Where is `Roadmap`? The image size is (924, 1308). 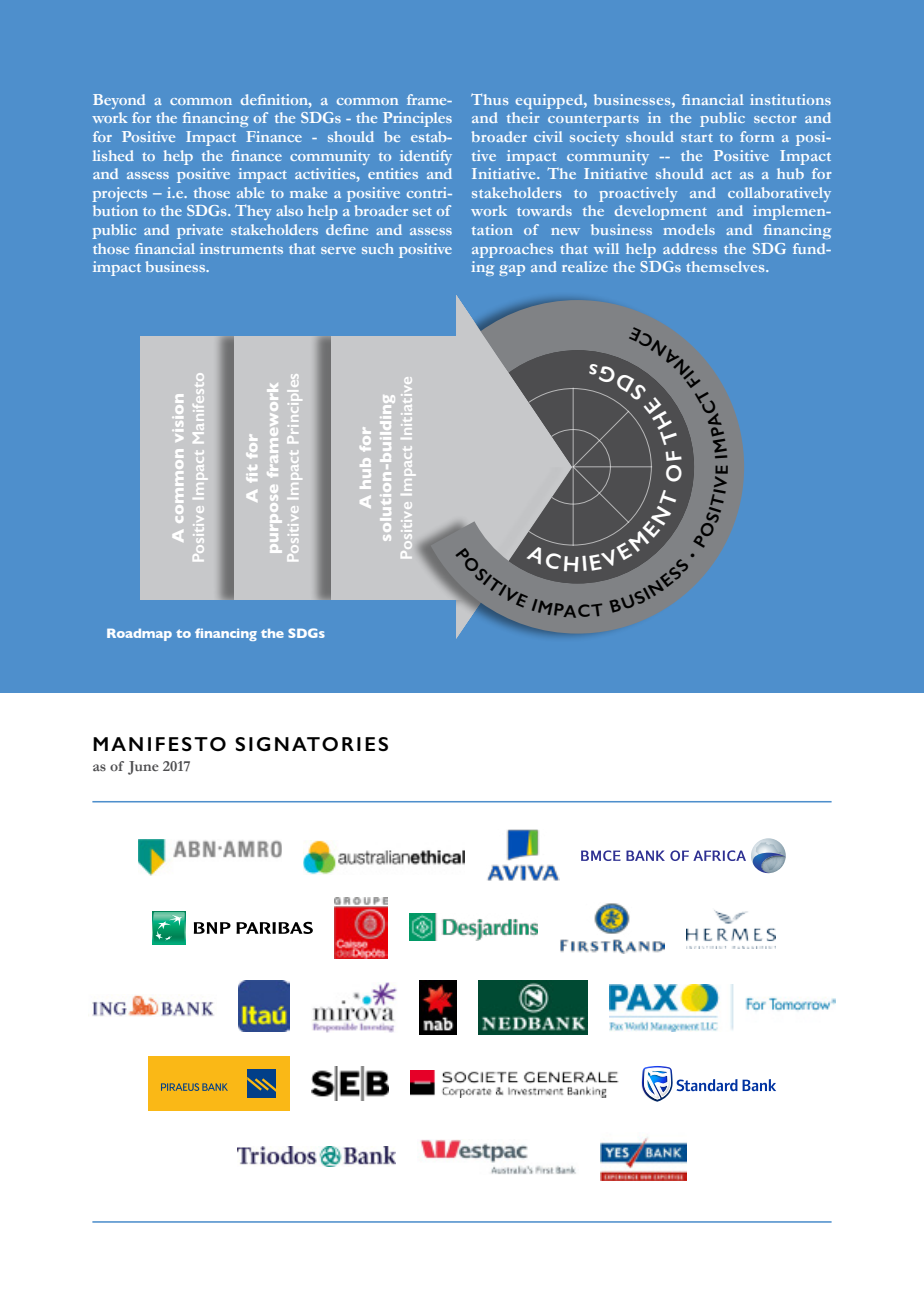
Roadmap is located at coordinates (139, 635).
